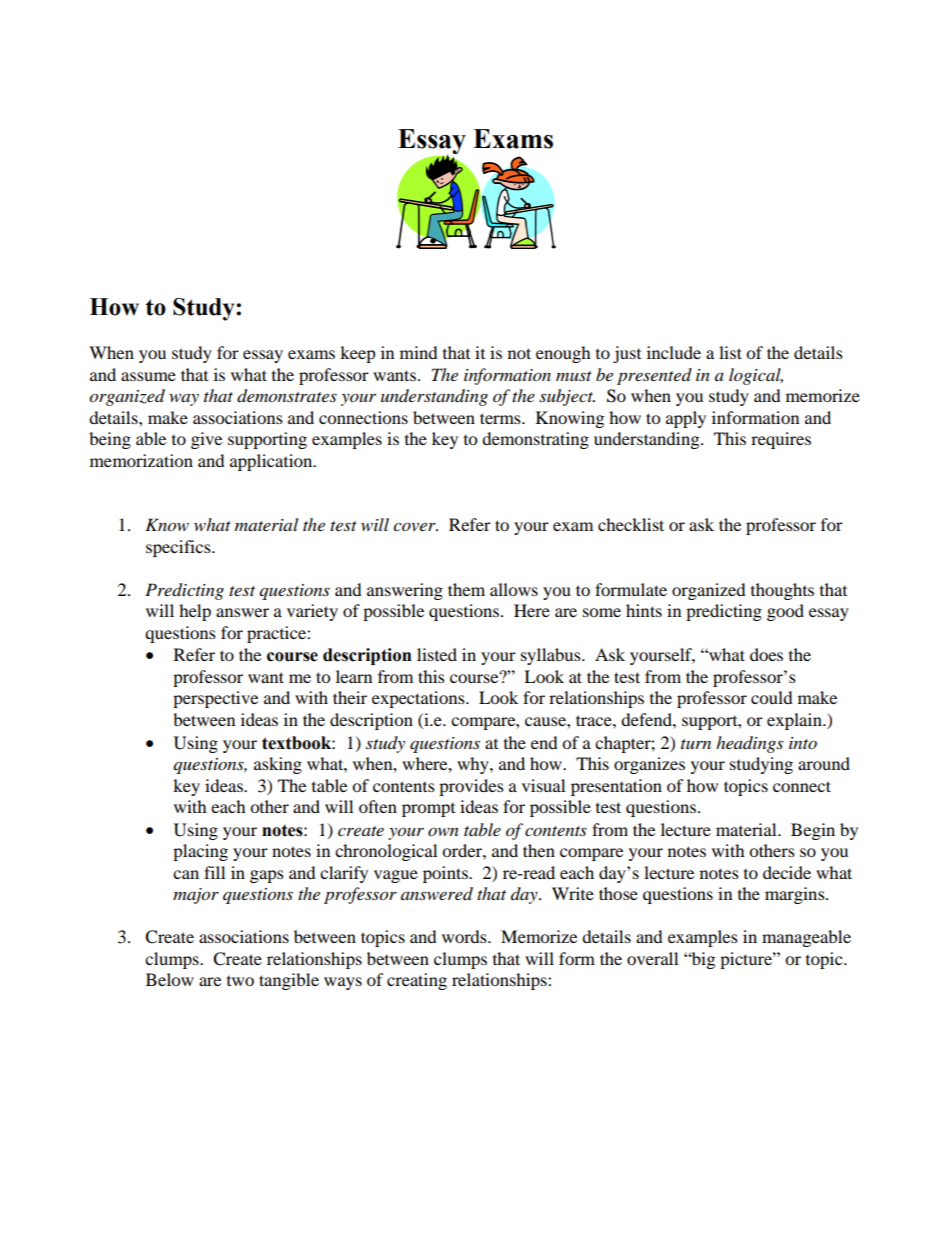  Describe the element at coordinates (674, 352) in the screenshot. I see `include` at that location.
